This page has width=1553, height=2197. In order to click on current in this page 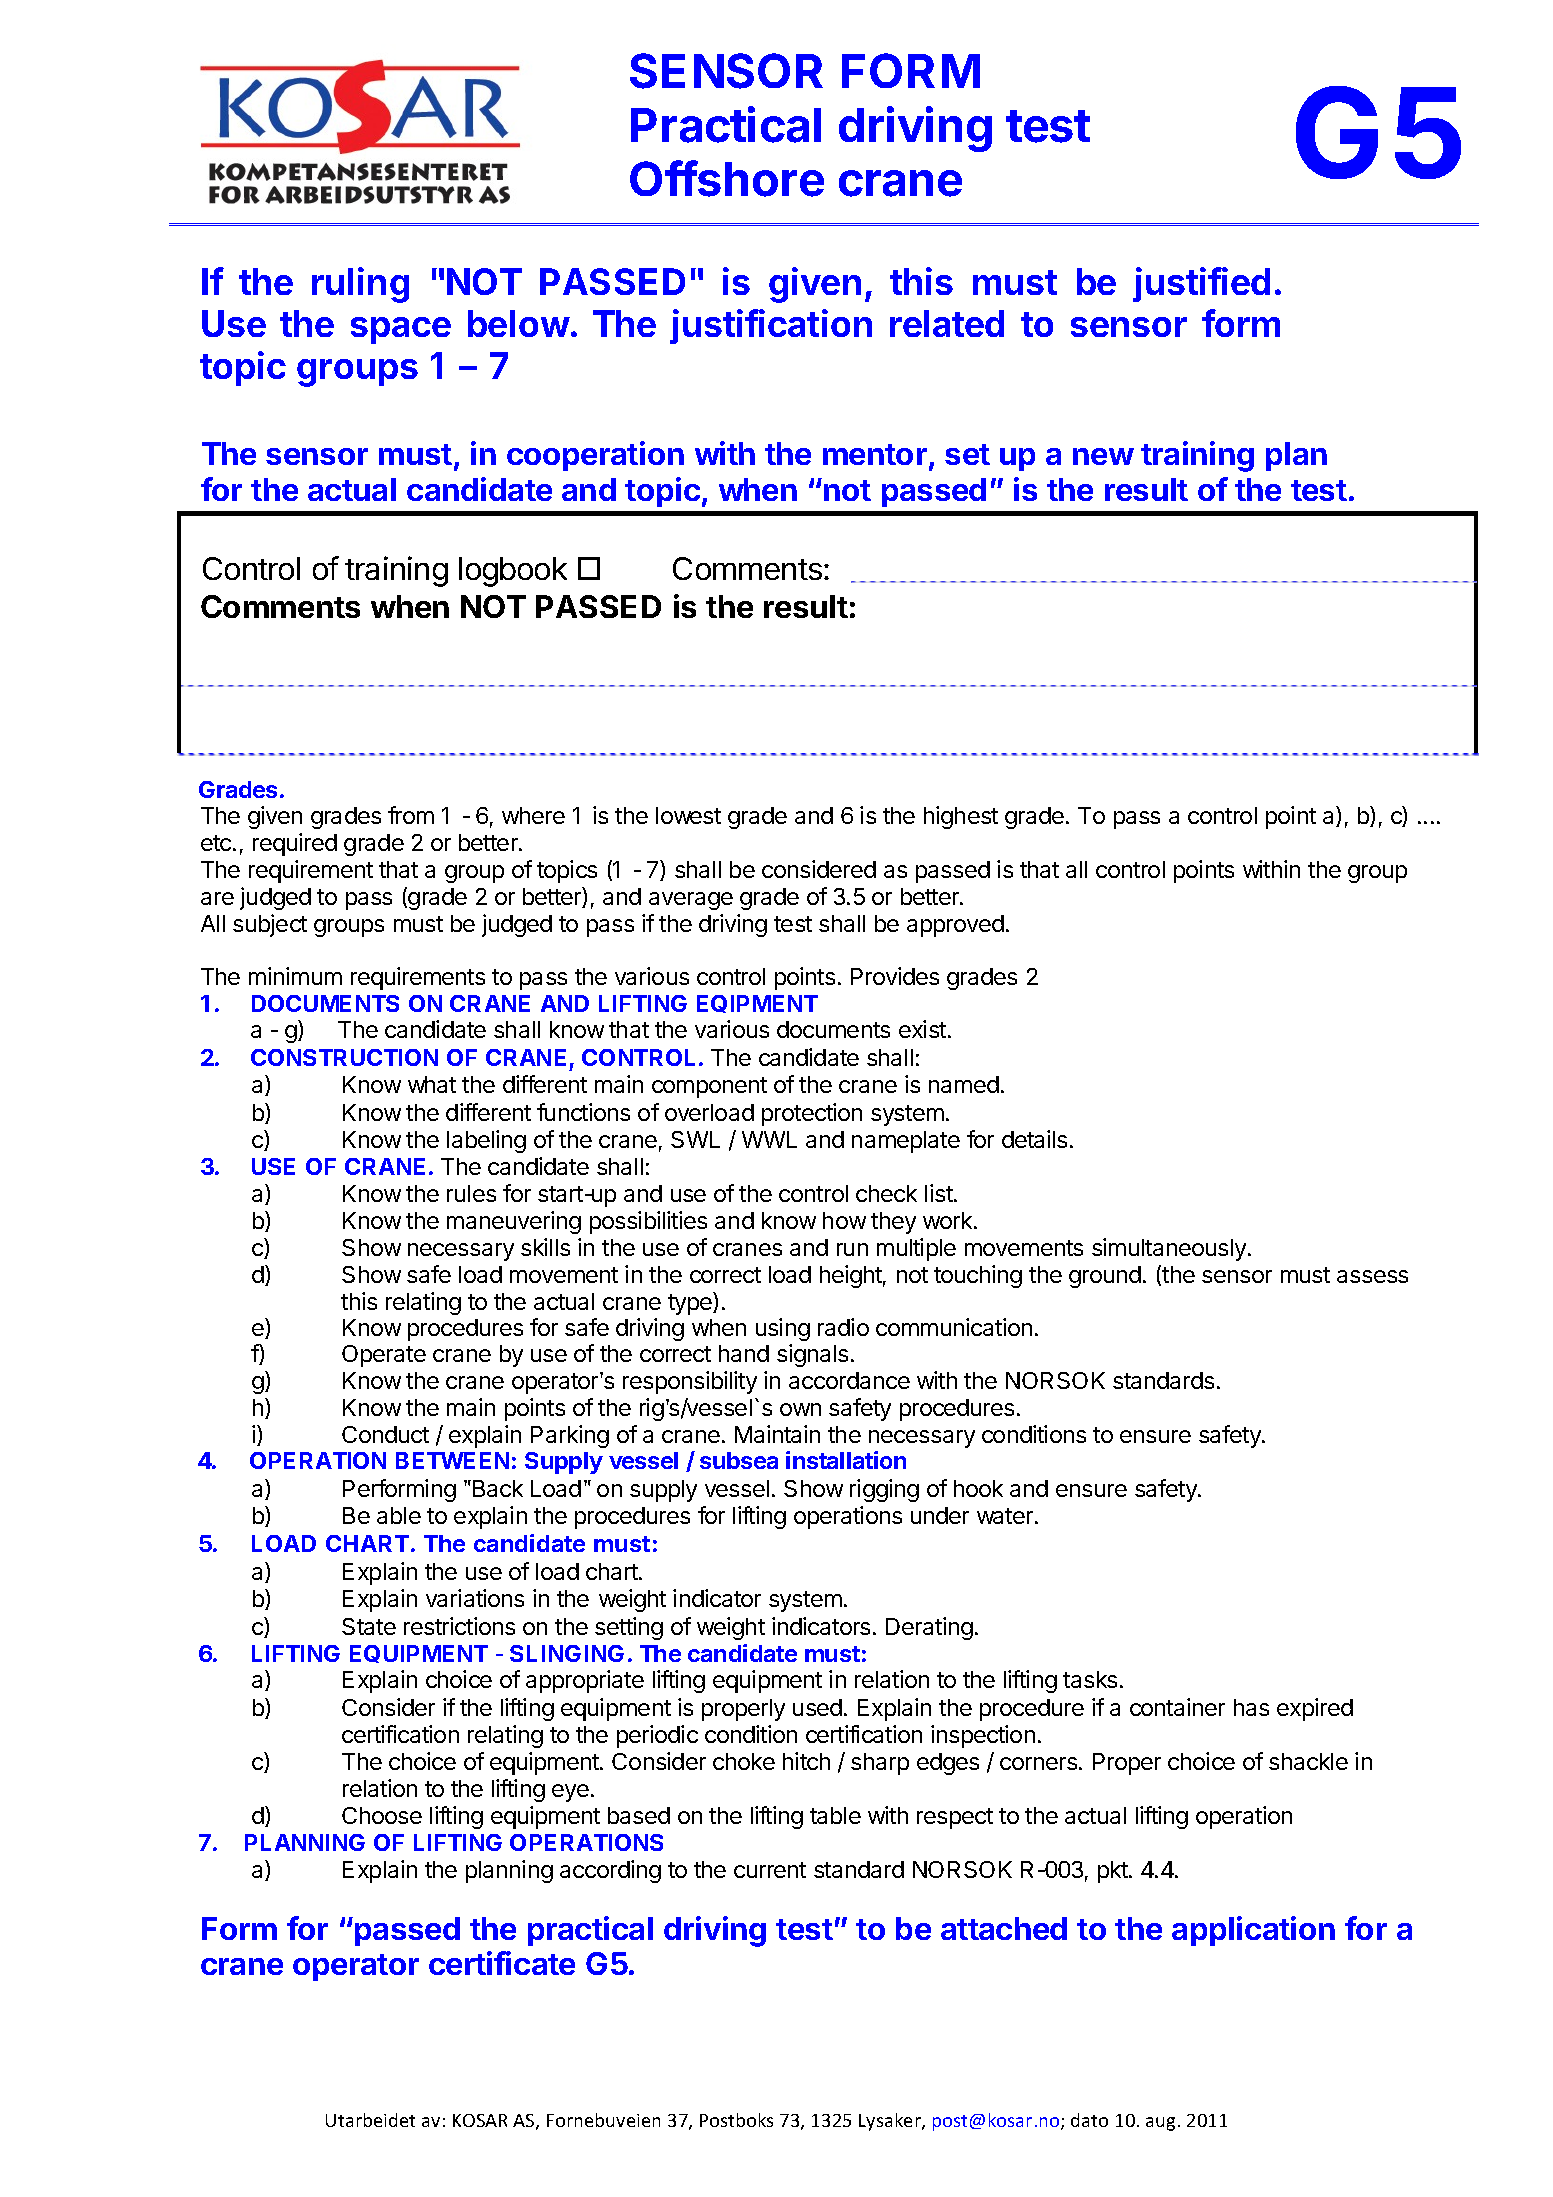, I will do `click(770, 1870)`.
